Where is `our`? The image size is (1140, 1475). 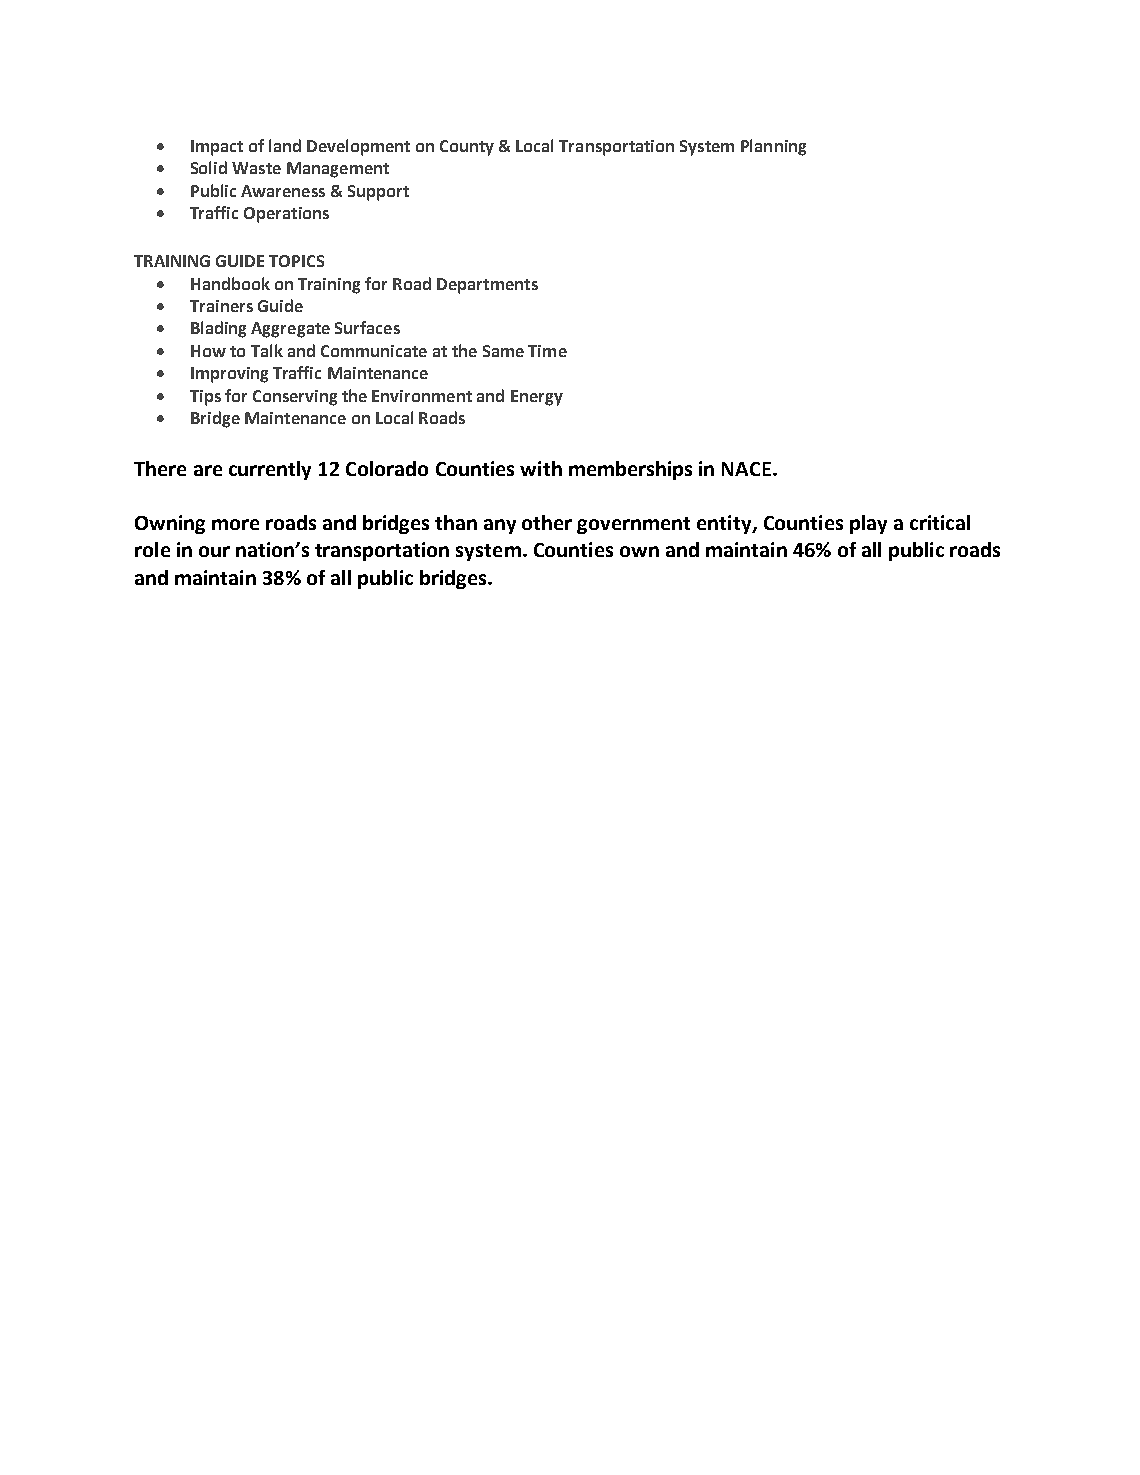 our is located at coordinates (214, 551).
